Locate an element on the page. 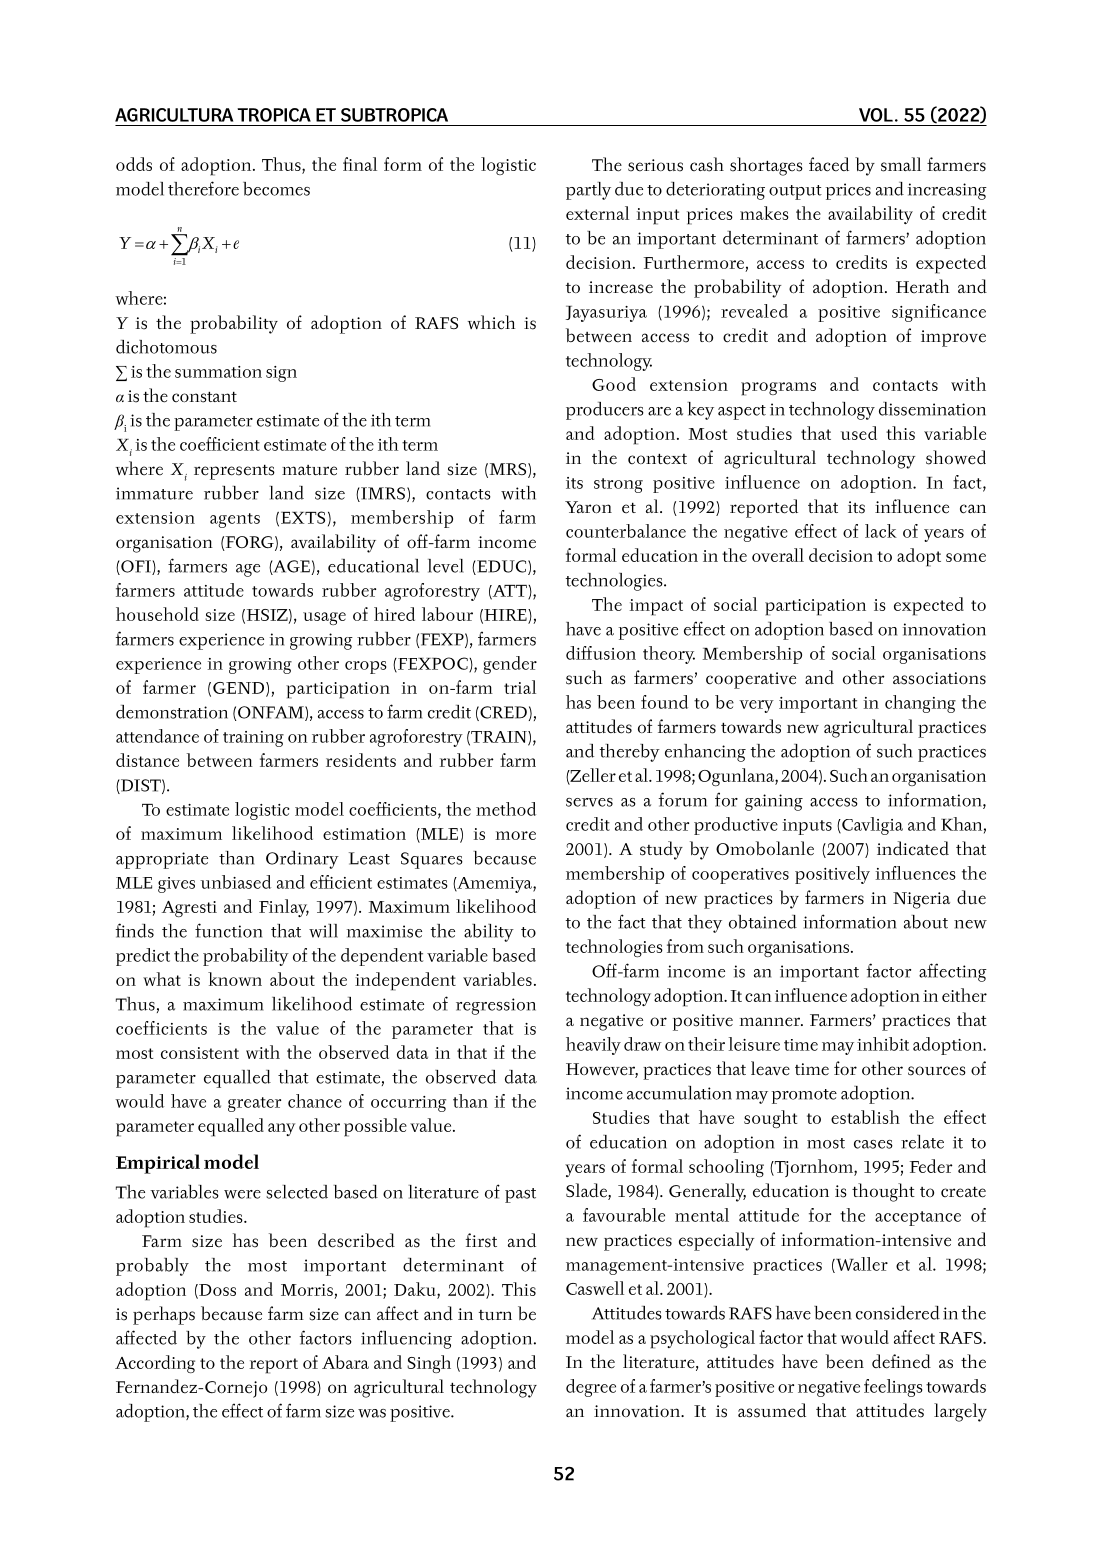 The width and height of the document is (1102, 1559). serves is located at coordinates (589, 802).
